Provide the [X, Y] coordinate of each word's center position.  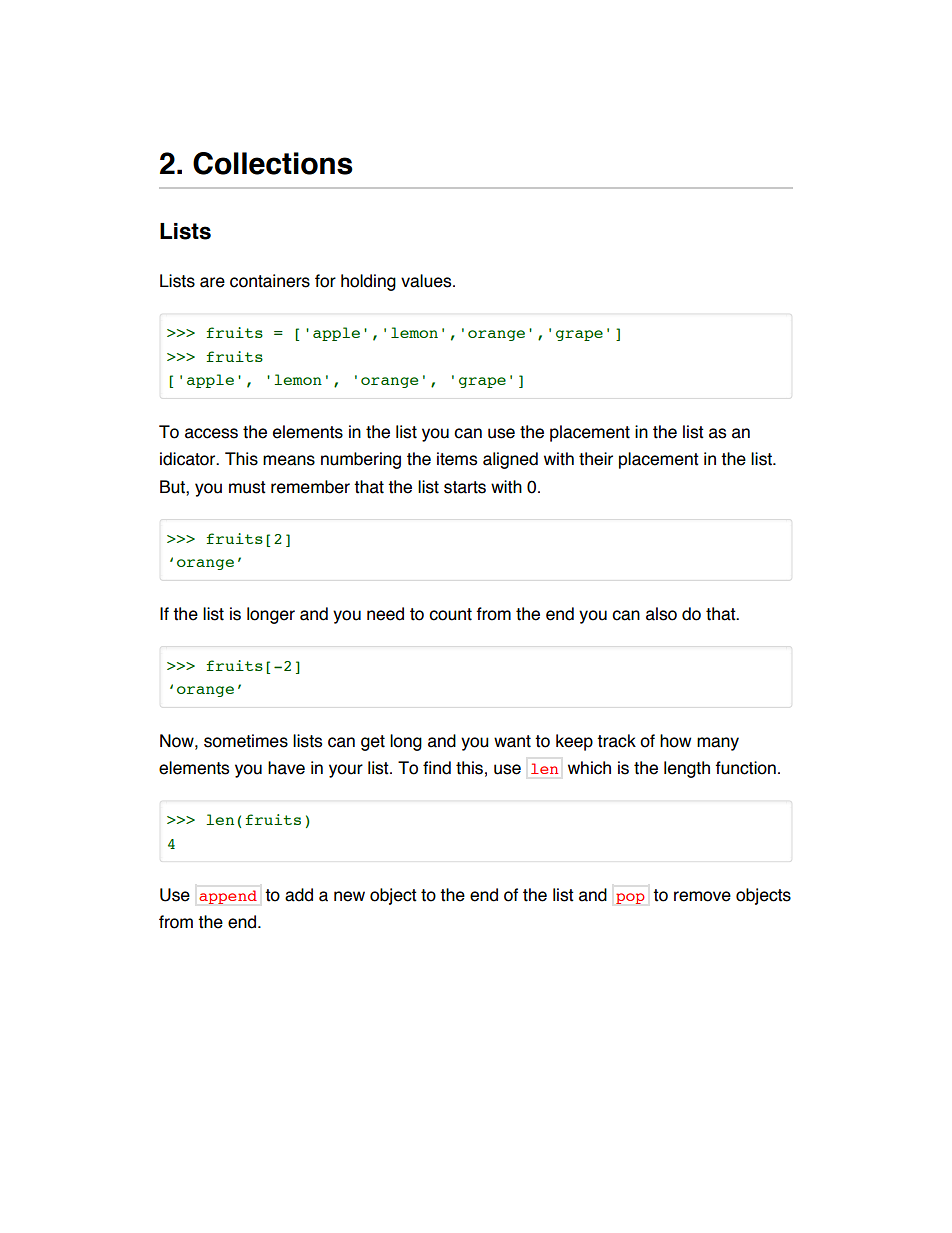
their [596, 459]
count [450, 614]
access [211, 433]
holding [368, 282]
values [427, 281]
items [457, 459]
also [661, 614]
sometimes [246, 741]
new [349, 896]
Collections [273, 163]
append [228, 897]
